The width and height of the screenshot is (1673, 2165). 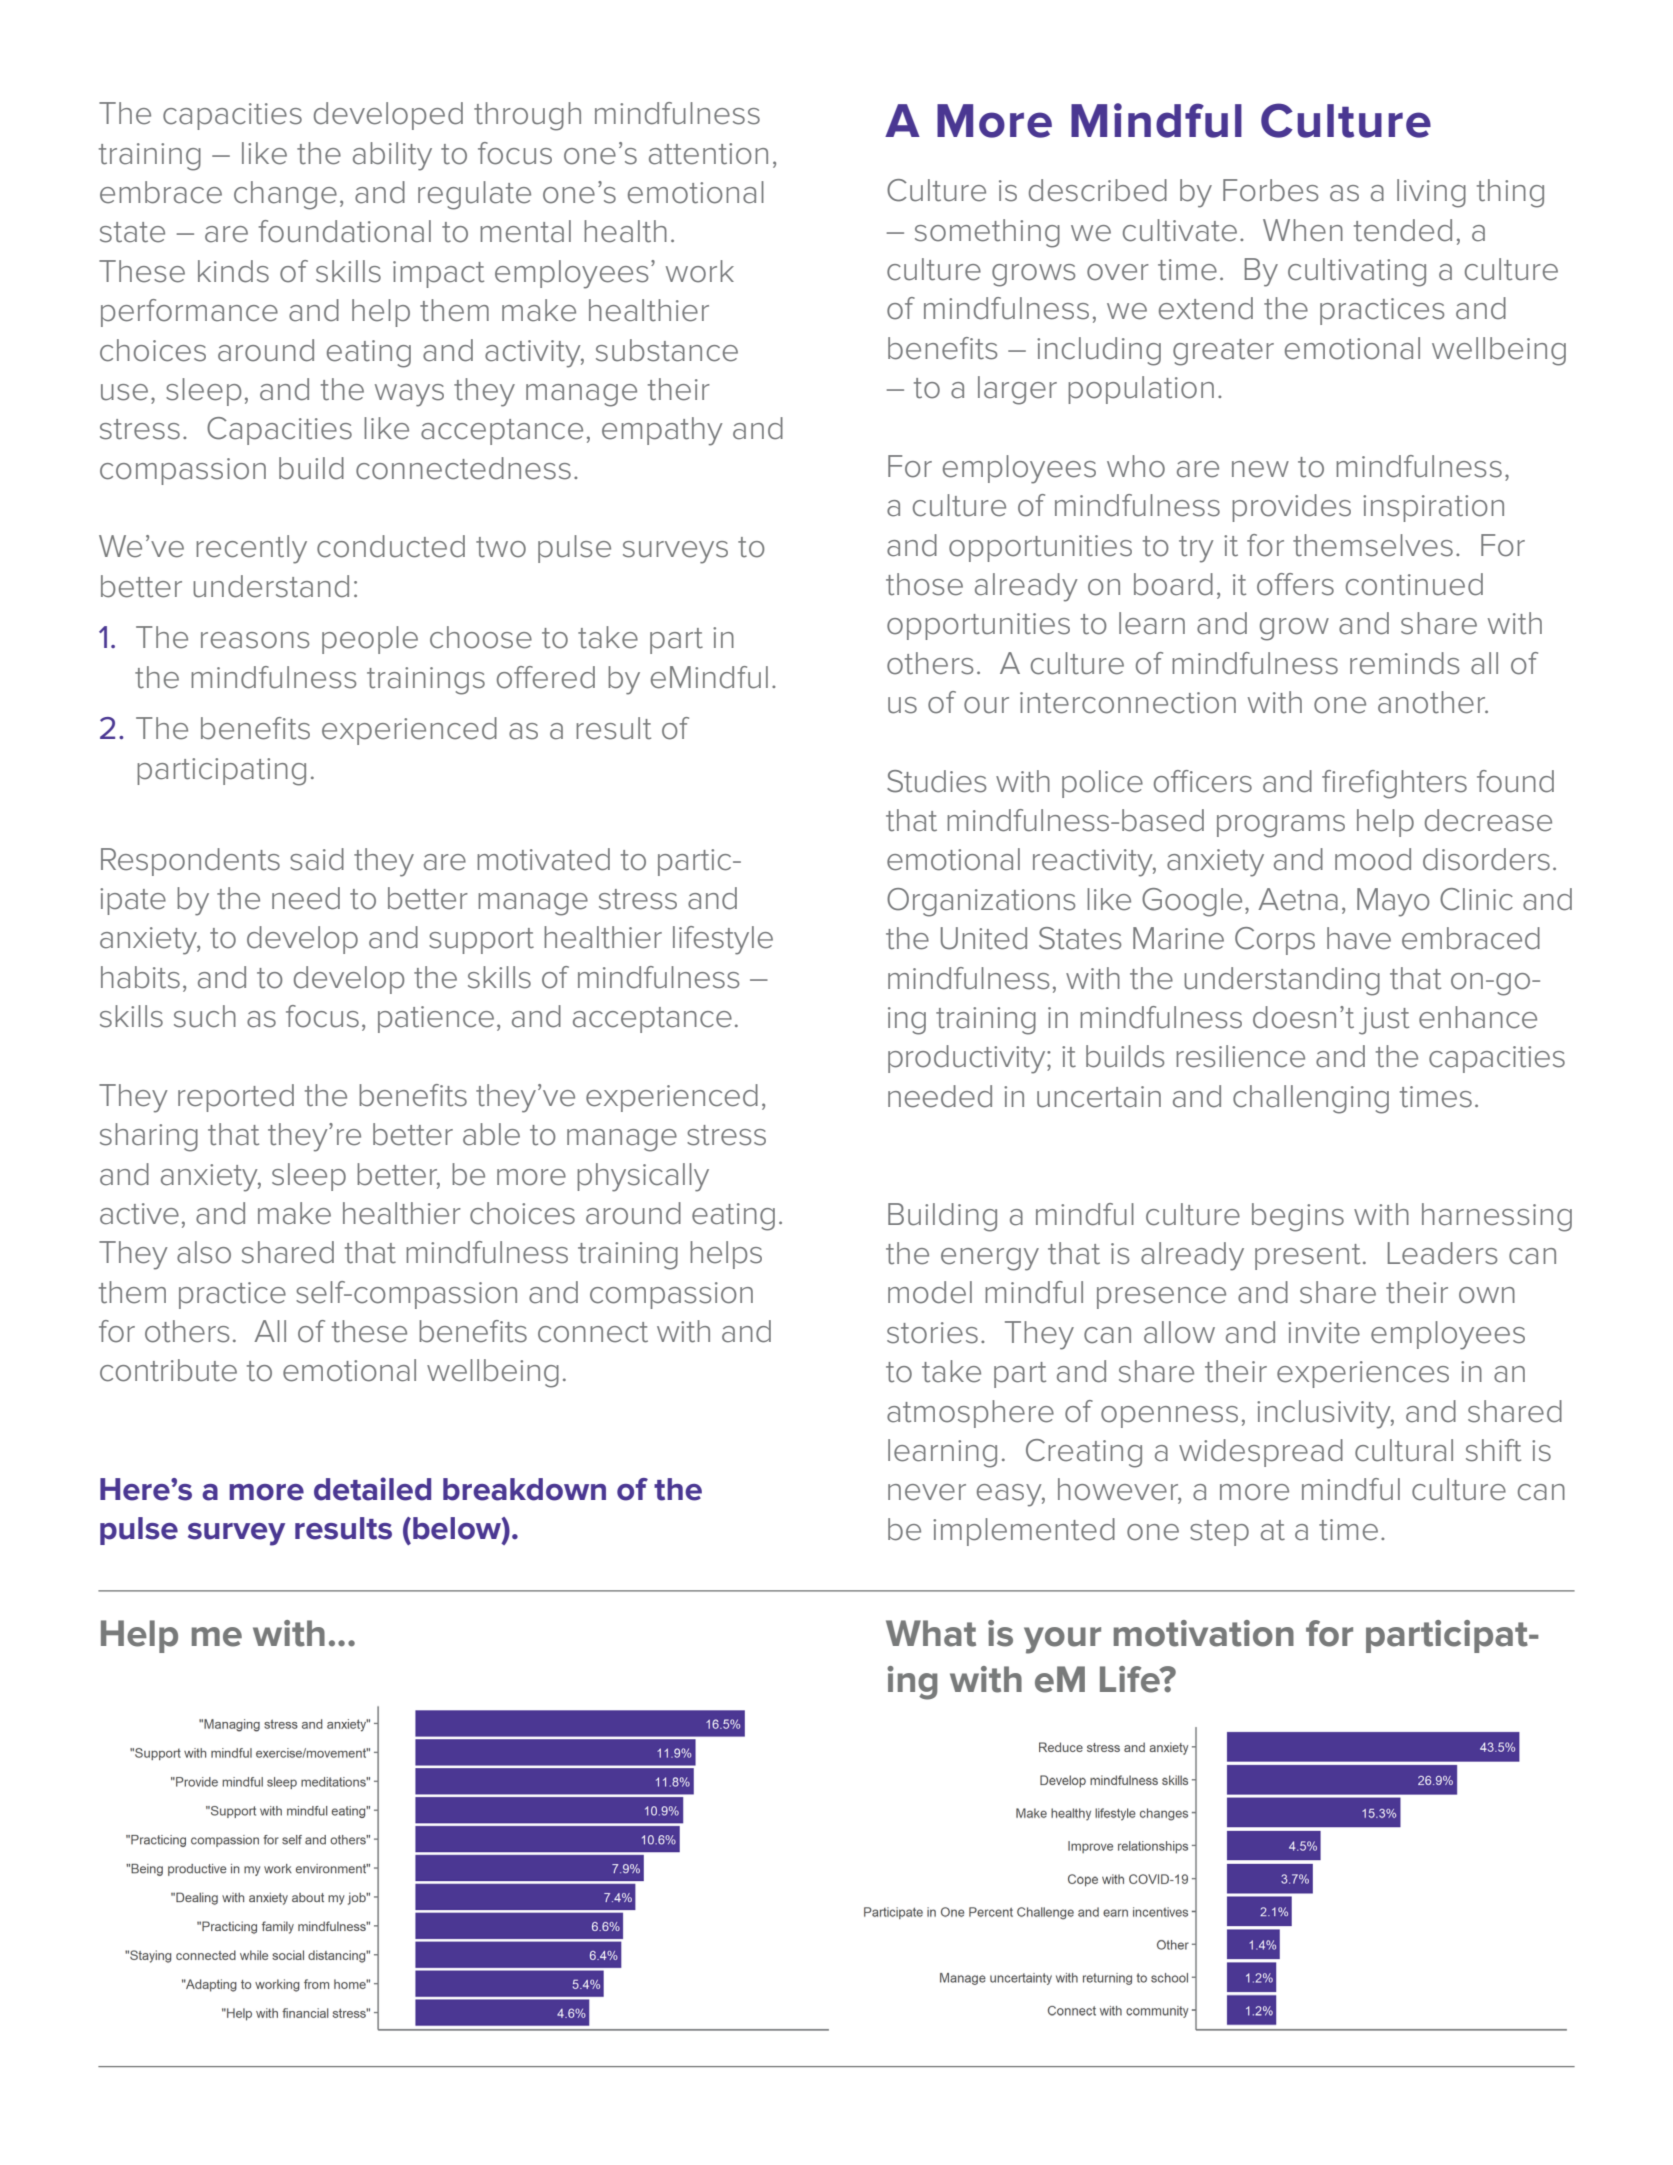 What do you see at coordinates (981, 902) in the screenshot?
I see `Organizations` at bounding box center [981, 902].
